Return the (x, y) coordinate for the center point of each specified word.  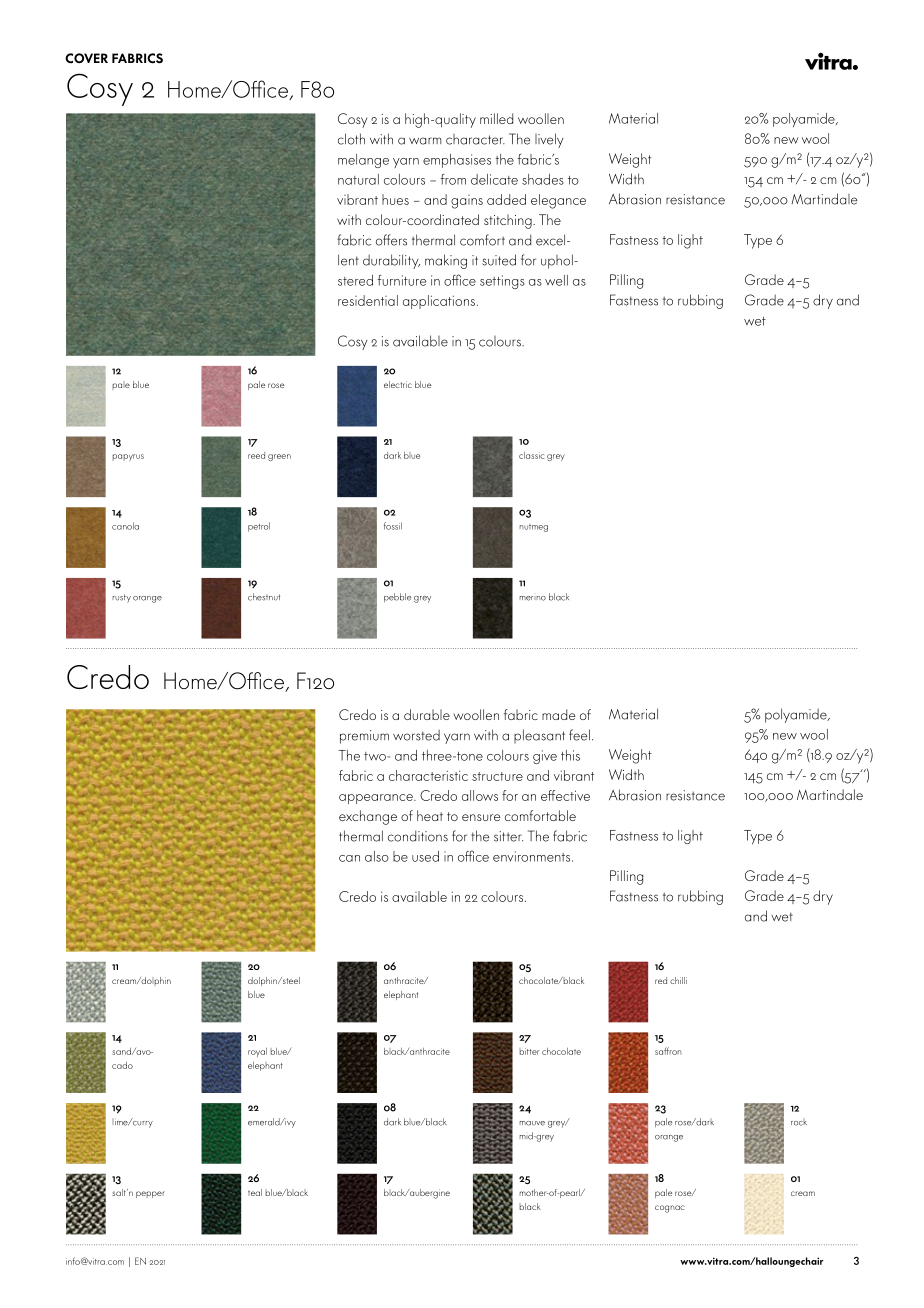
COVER (86, 58)
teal (255, 1192)
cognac (669, 1209)
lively (549, 140)
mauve (532, 1123)
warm (425, 141)
